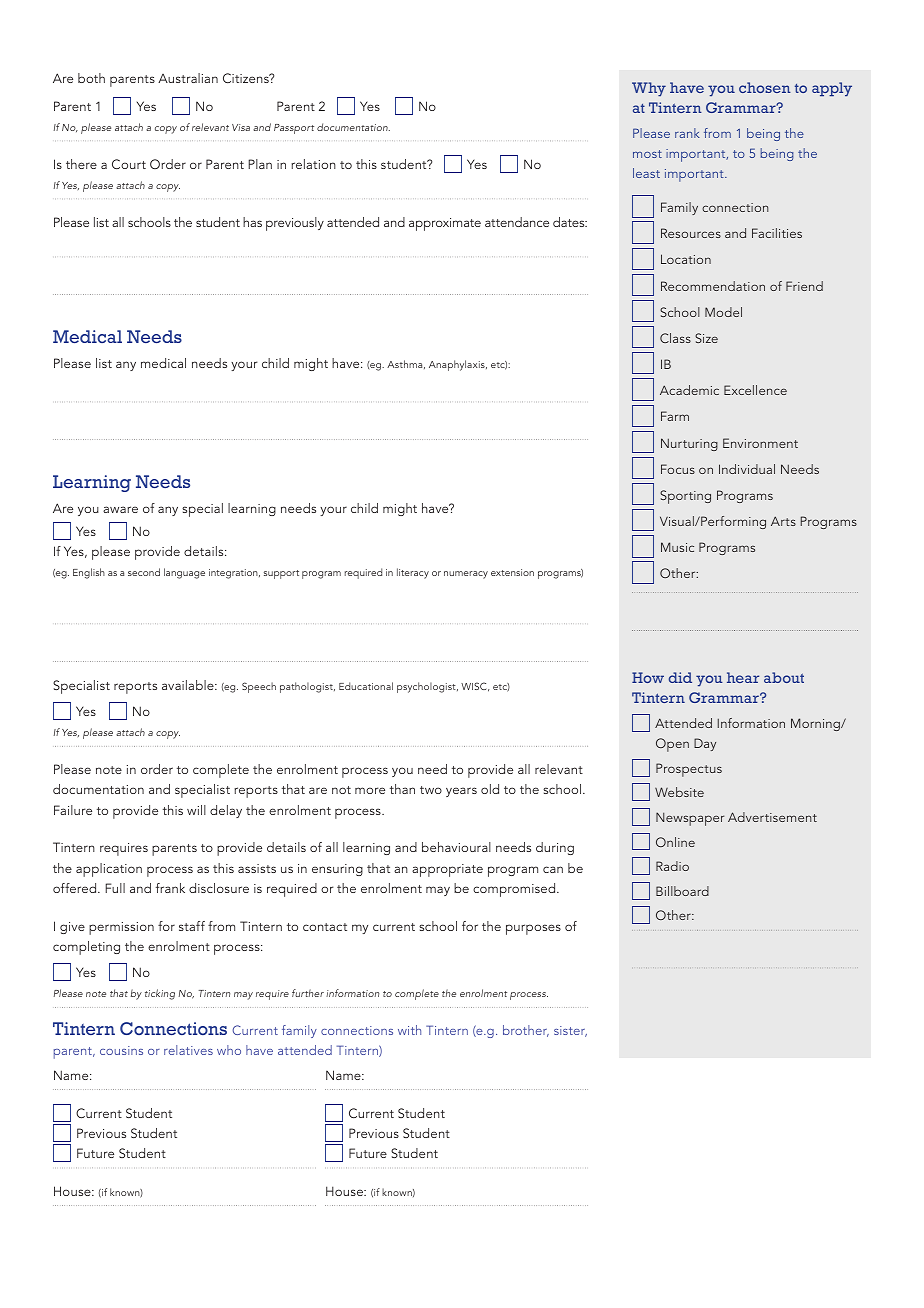  What do you see at coordinates (706, 338) in the screenshot?
I see `Size` at bounding box center [706, 338].
